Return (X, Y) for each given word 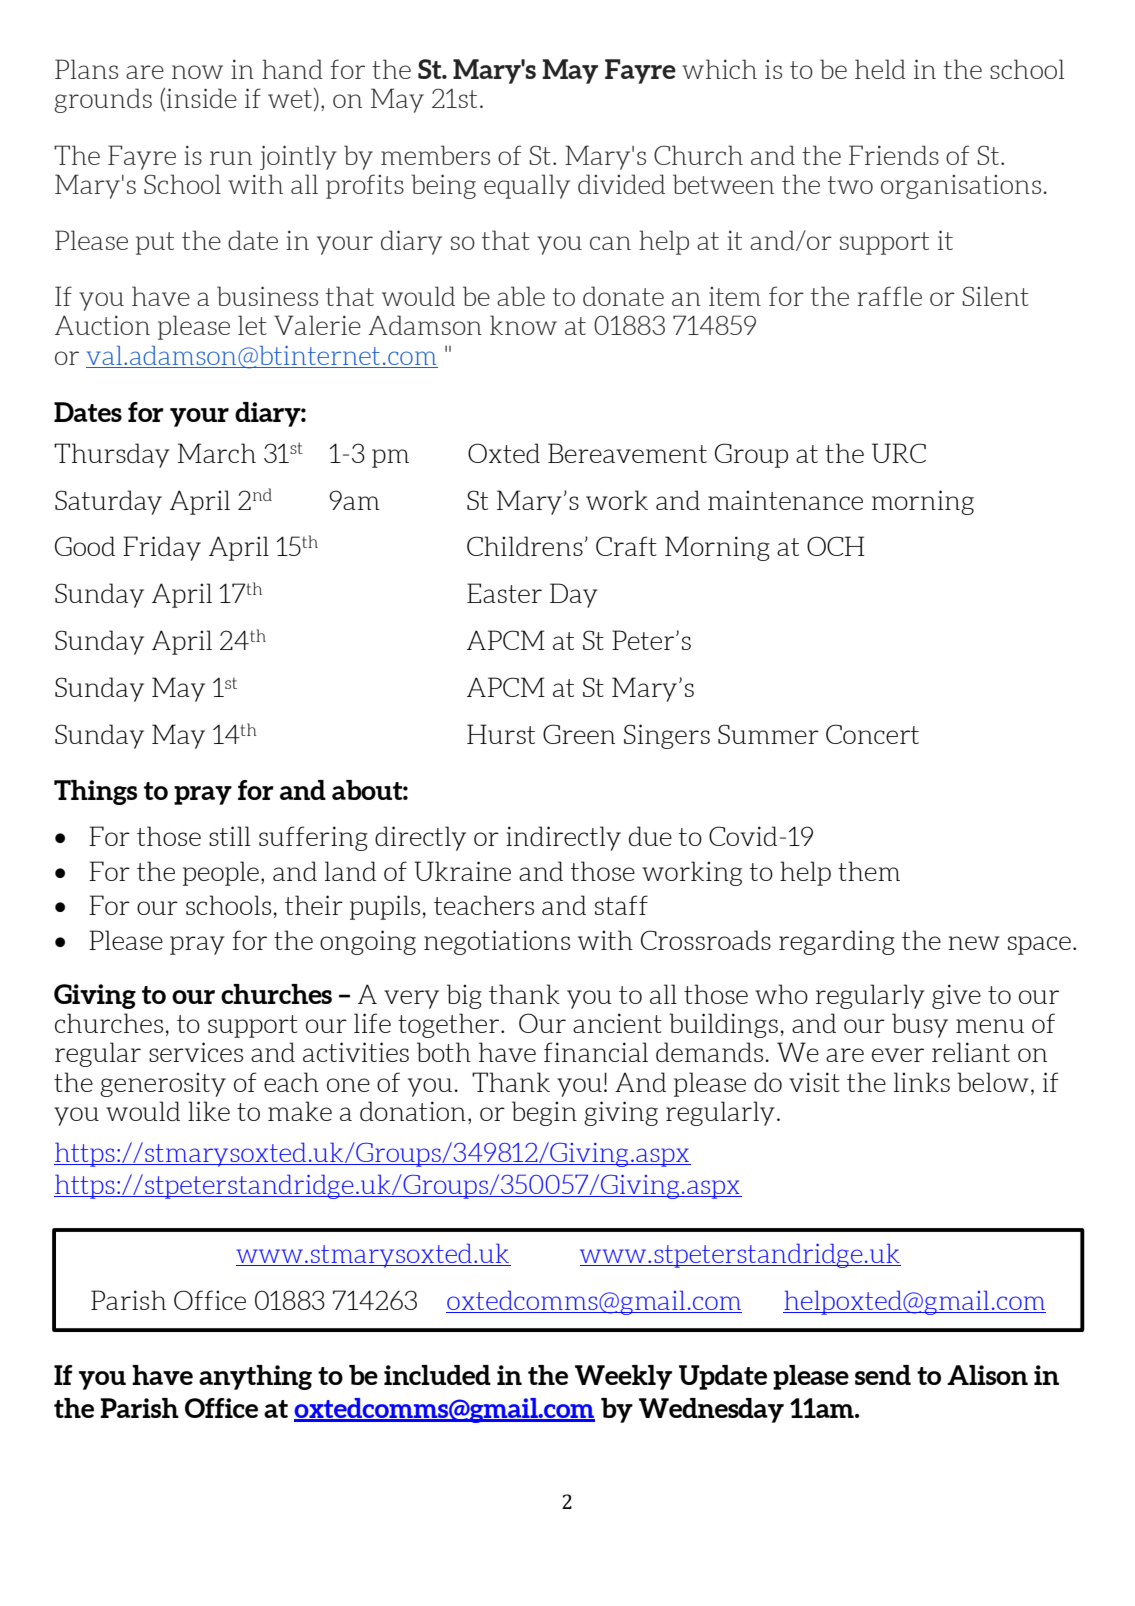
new (974, 943)
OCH (836, 546)
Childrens (525, 546)
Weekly (623, 1377)
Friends (894, 155)
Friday (162, 548)
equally (527, 186)
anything (255, 1377)
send (883, 1375)
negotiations (497, 942)
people (221, 873)
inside (202, 98)
